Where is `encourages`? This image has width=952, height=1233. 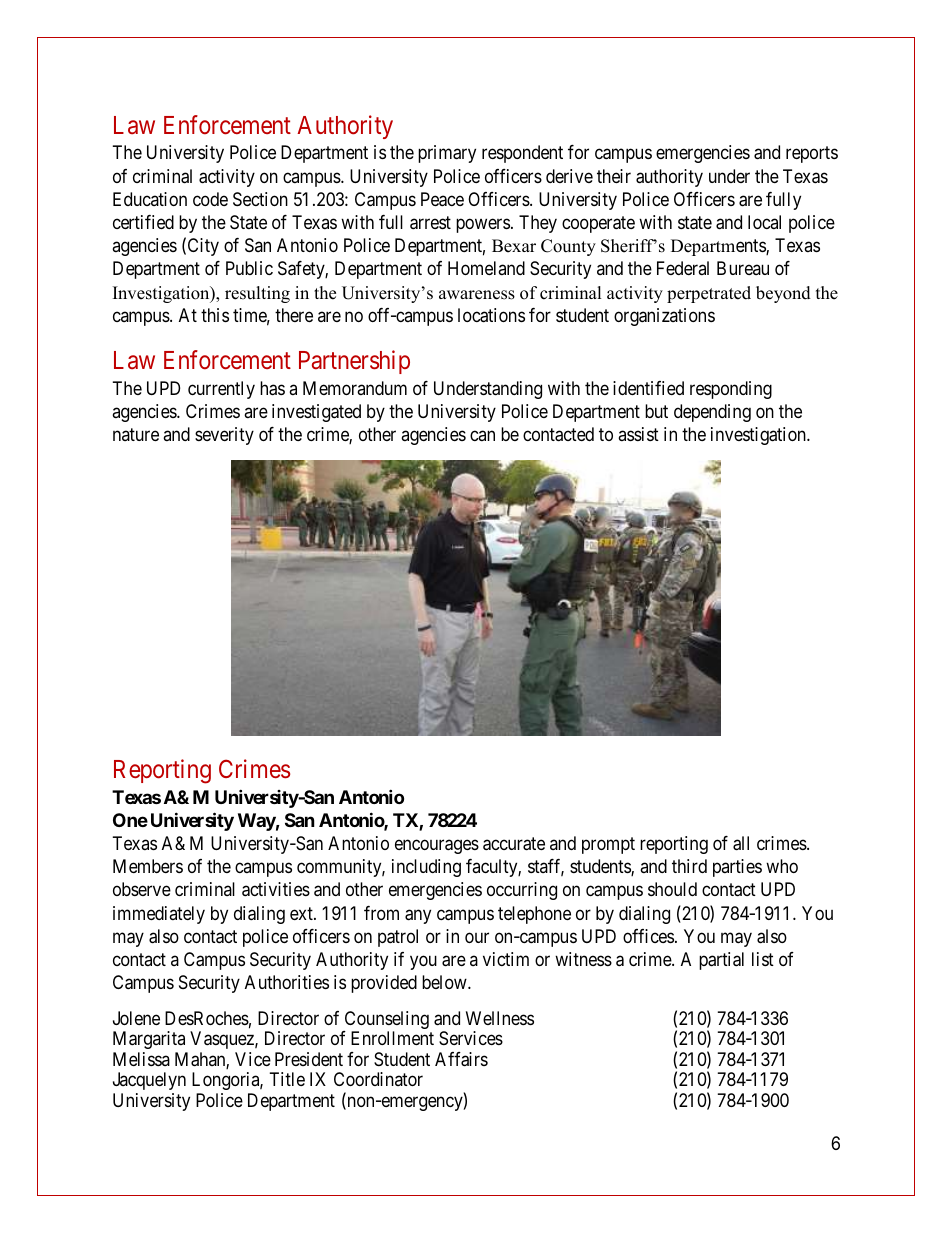
encourages is located at coordinates (437, 846).
